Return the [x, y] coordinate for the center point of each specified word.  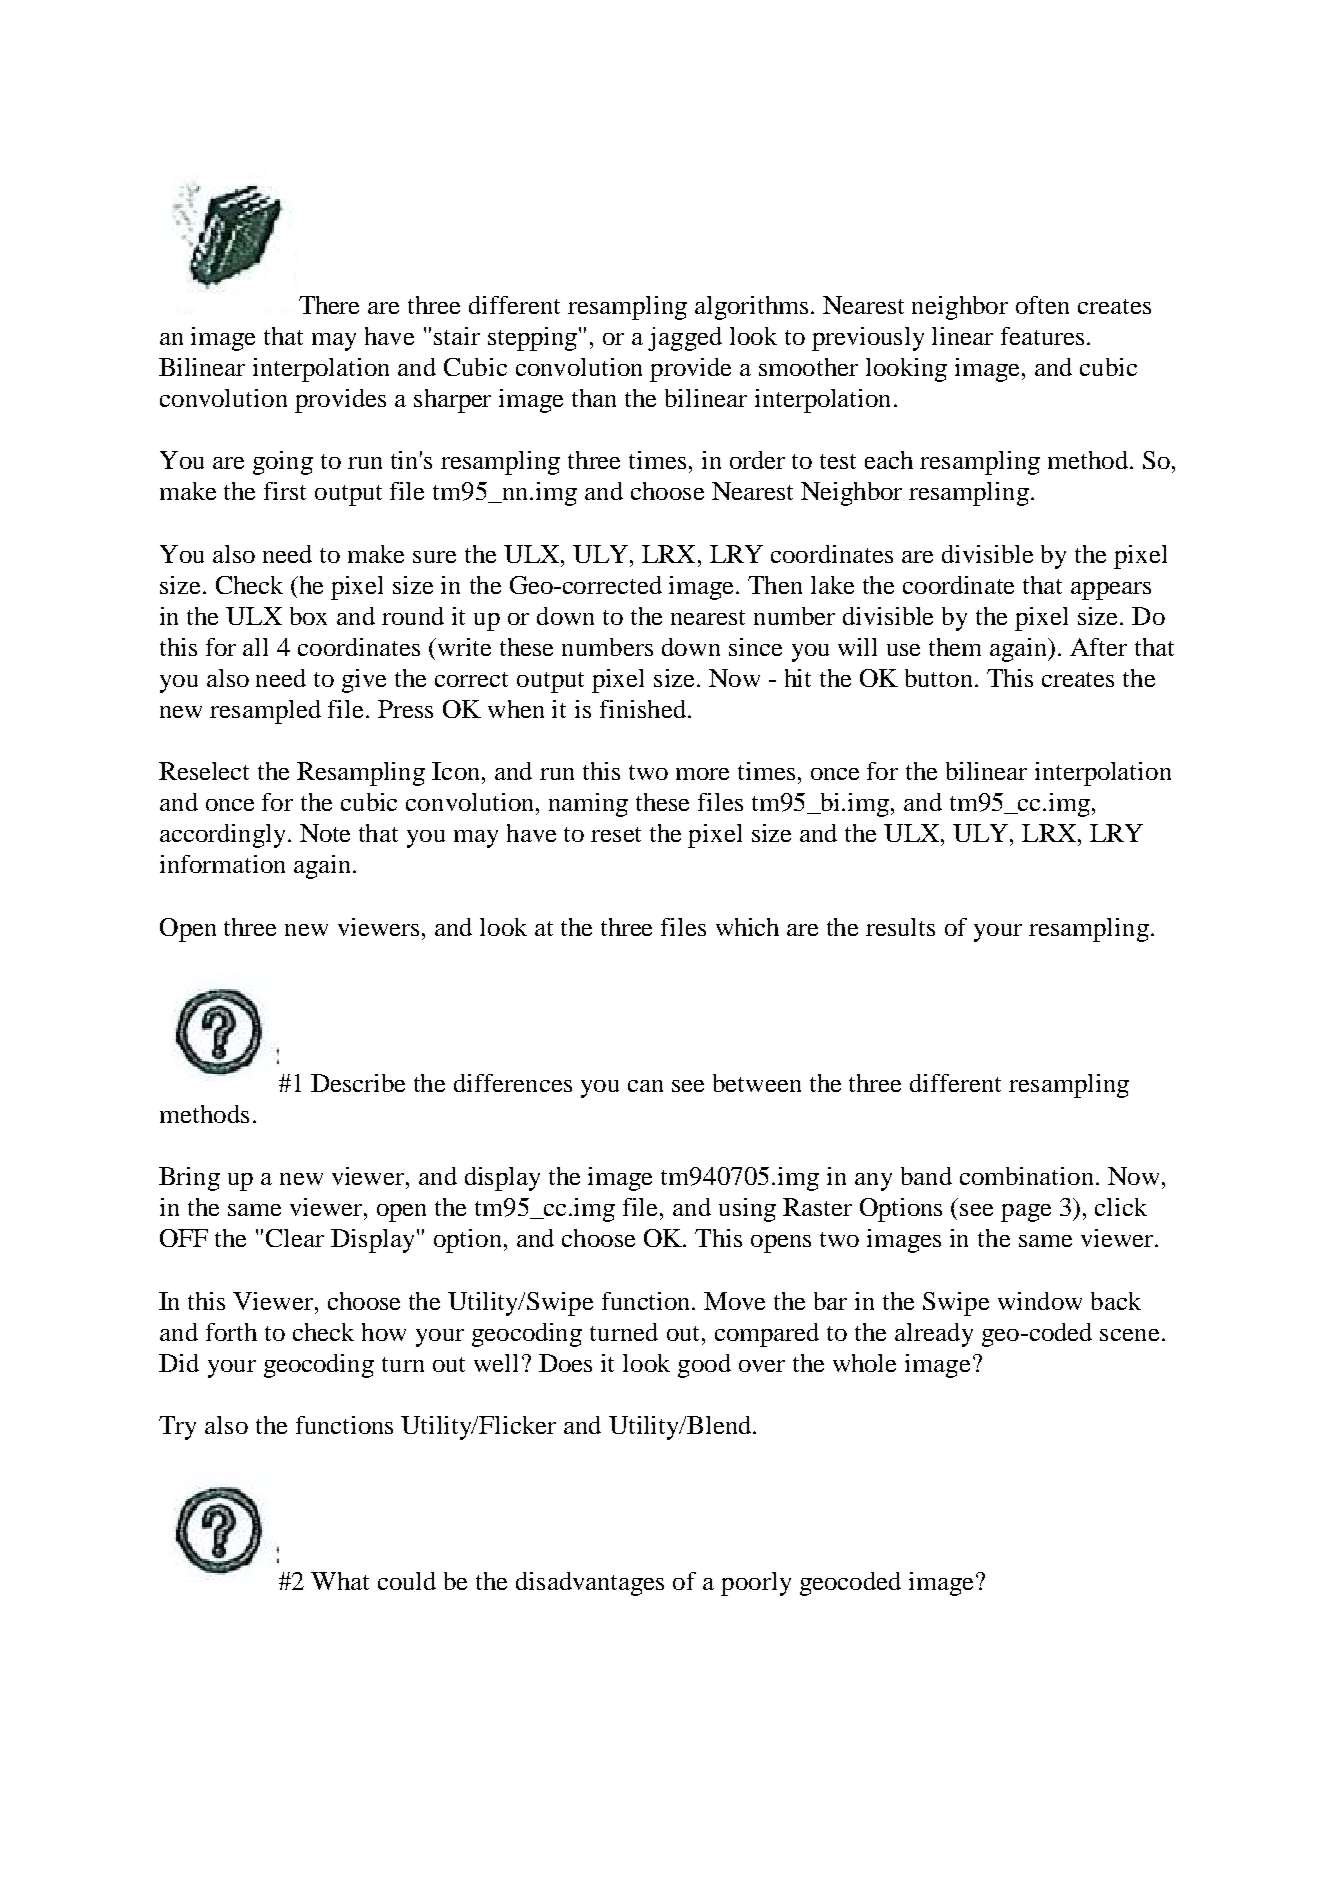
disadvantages [590, 1584]
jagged [685, 339]
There [329, 305]
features [1042, 336]
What [340, 1581]
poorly [756, 1584]
